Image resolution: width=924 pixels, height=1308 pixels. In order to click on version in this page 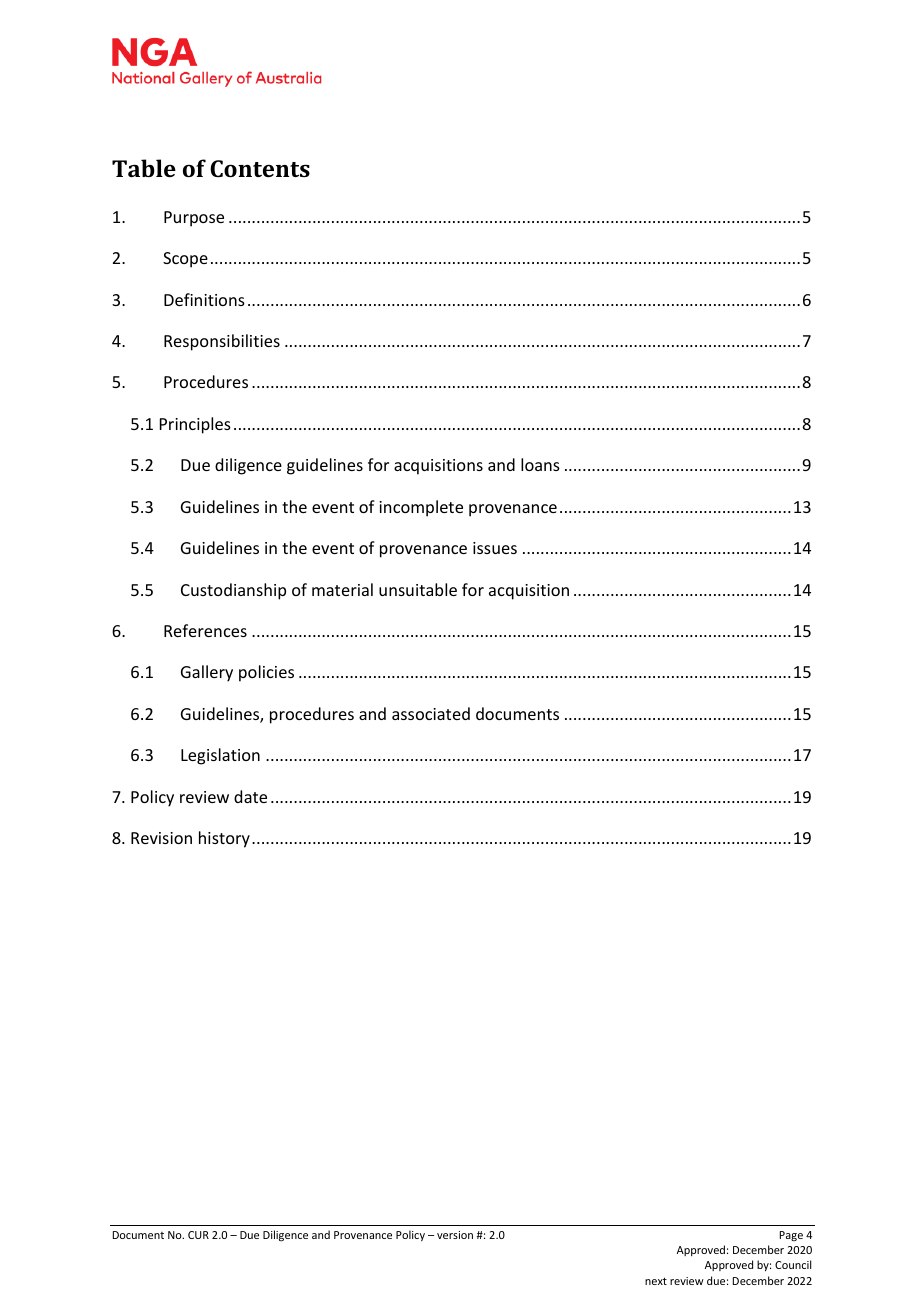, I will do `click(455, 1235)`.
